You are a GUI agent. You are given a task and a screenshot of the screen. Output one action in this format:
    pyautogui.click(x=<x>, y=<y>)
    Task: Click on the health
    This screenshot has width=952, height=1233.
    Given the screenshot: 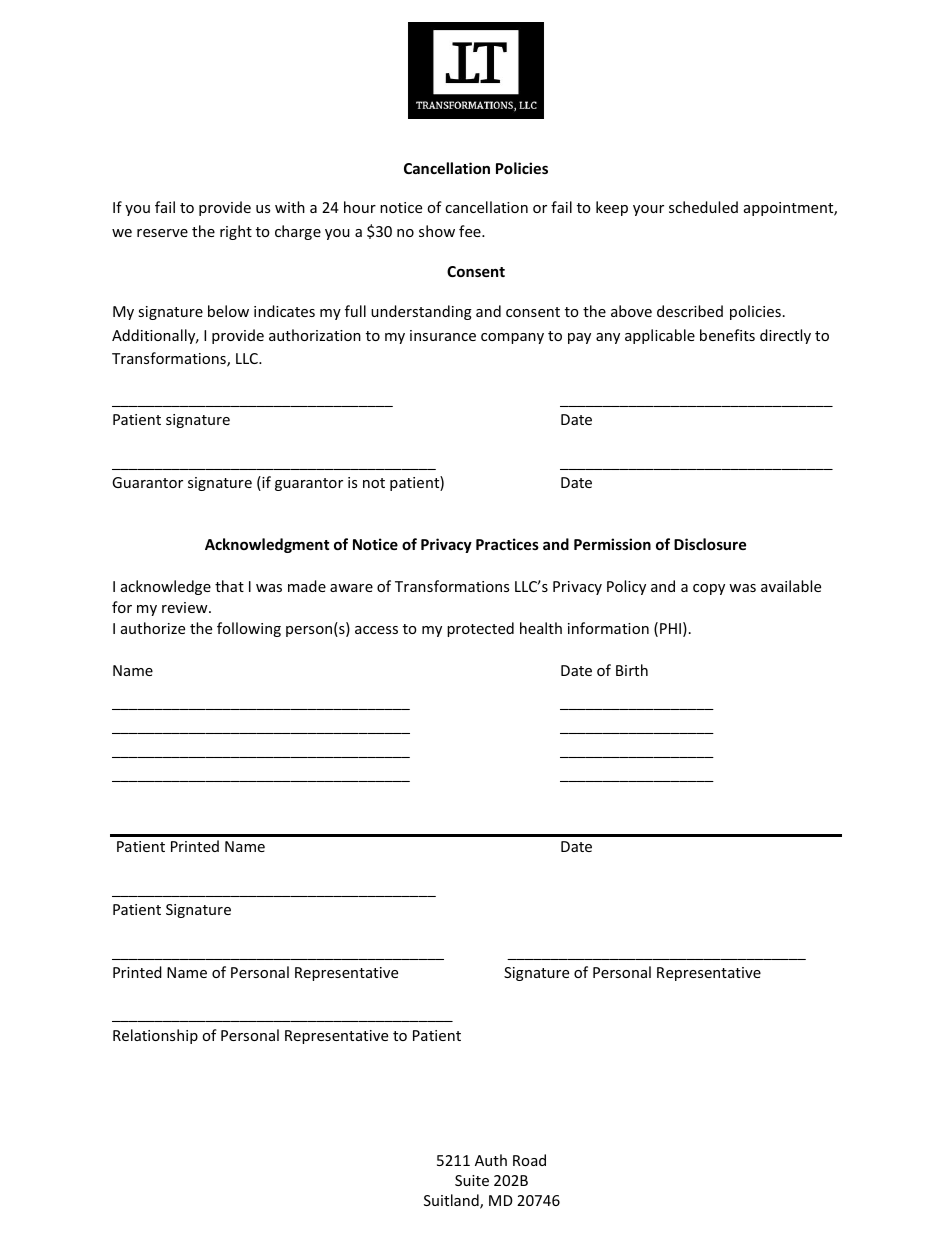 What is the action you would take?
    pyautogui.click(x=541, y=628)
